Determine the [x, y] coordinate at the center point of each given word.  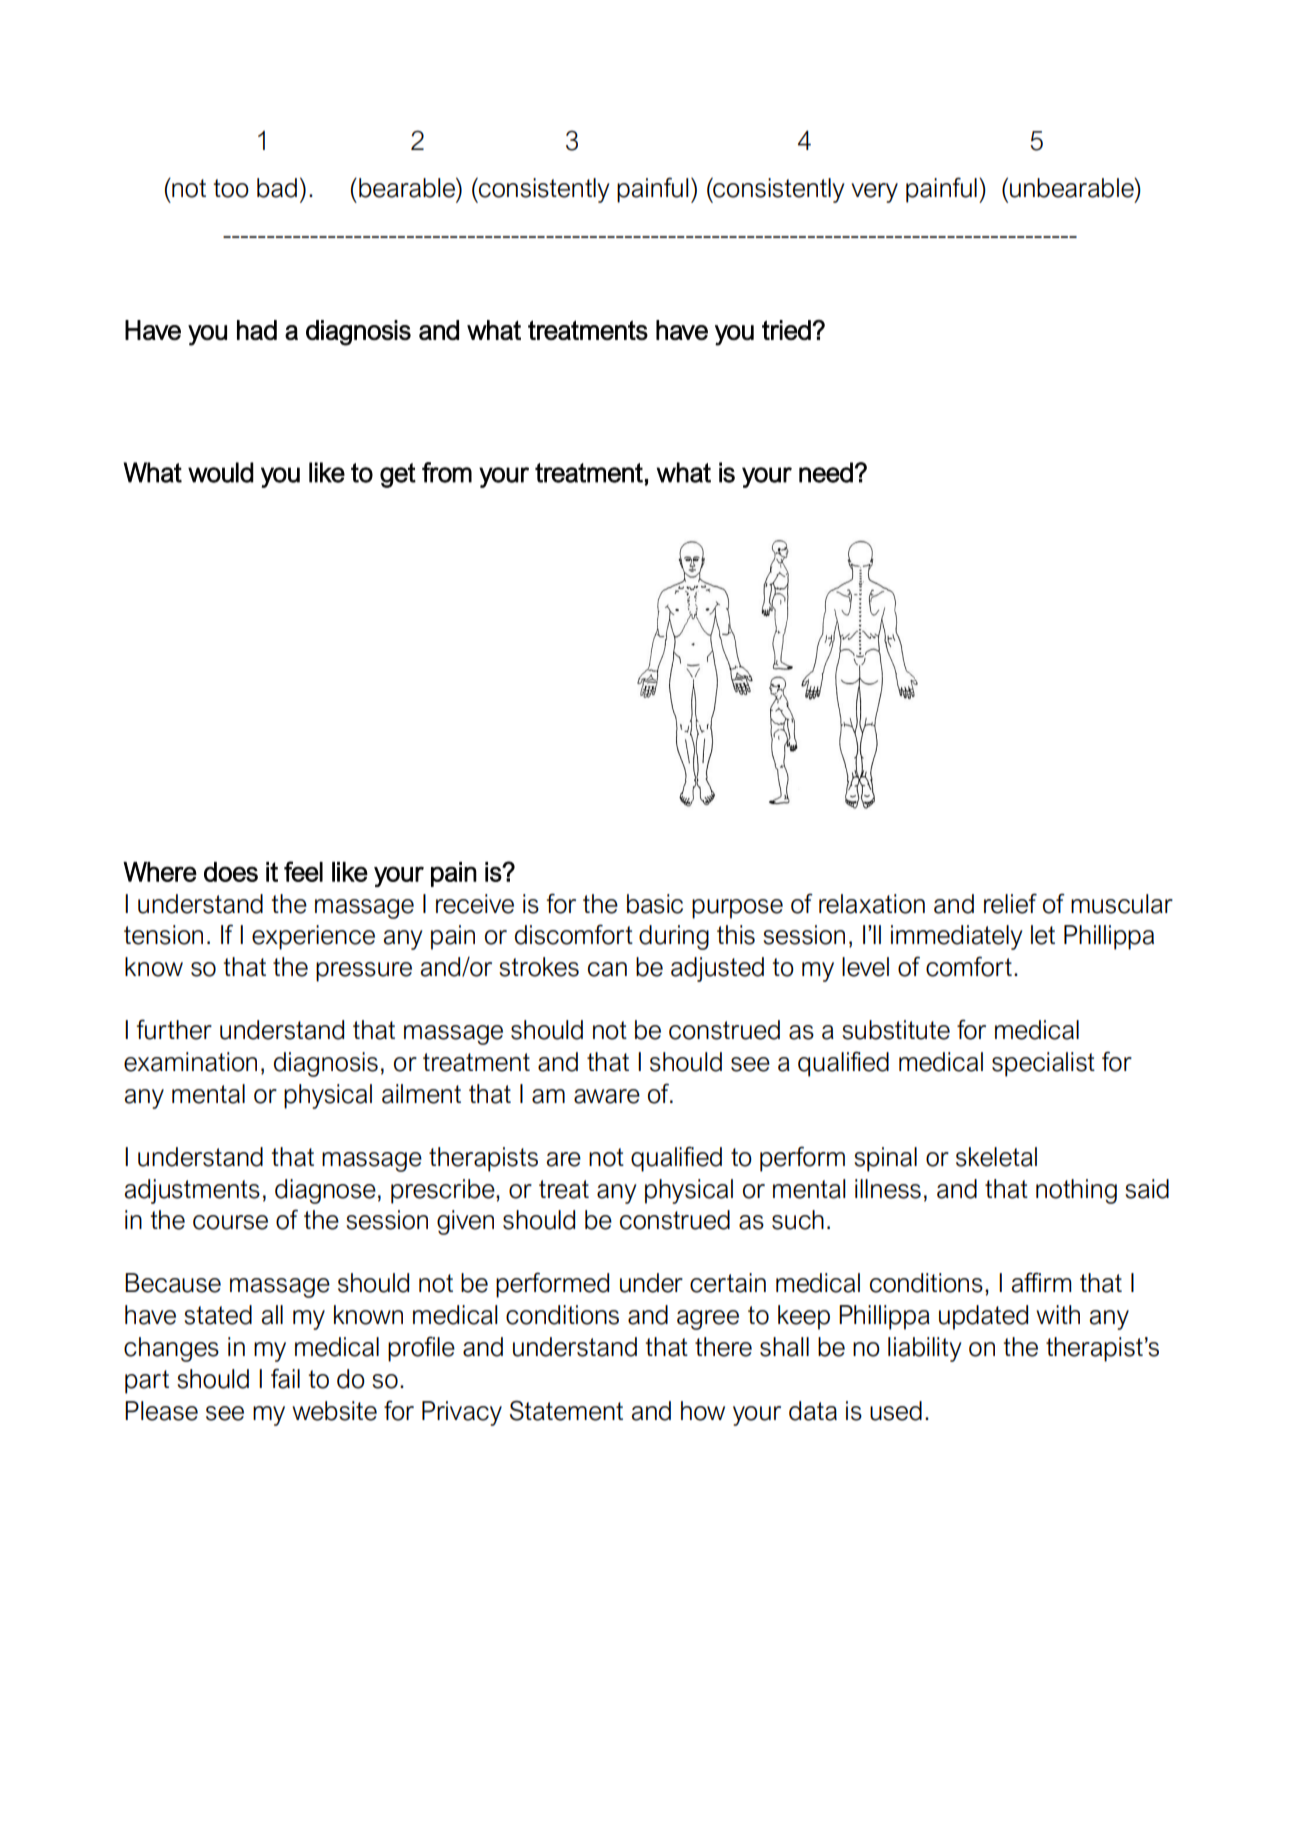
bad [277, 188]
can [607, 969]
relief [1010, 903]
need [826, 472]
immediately [956, 937]
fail [285, 1378]
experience [313, 937]
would [221, 472]
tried [787, 330]
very [874, 193]
